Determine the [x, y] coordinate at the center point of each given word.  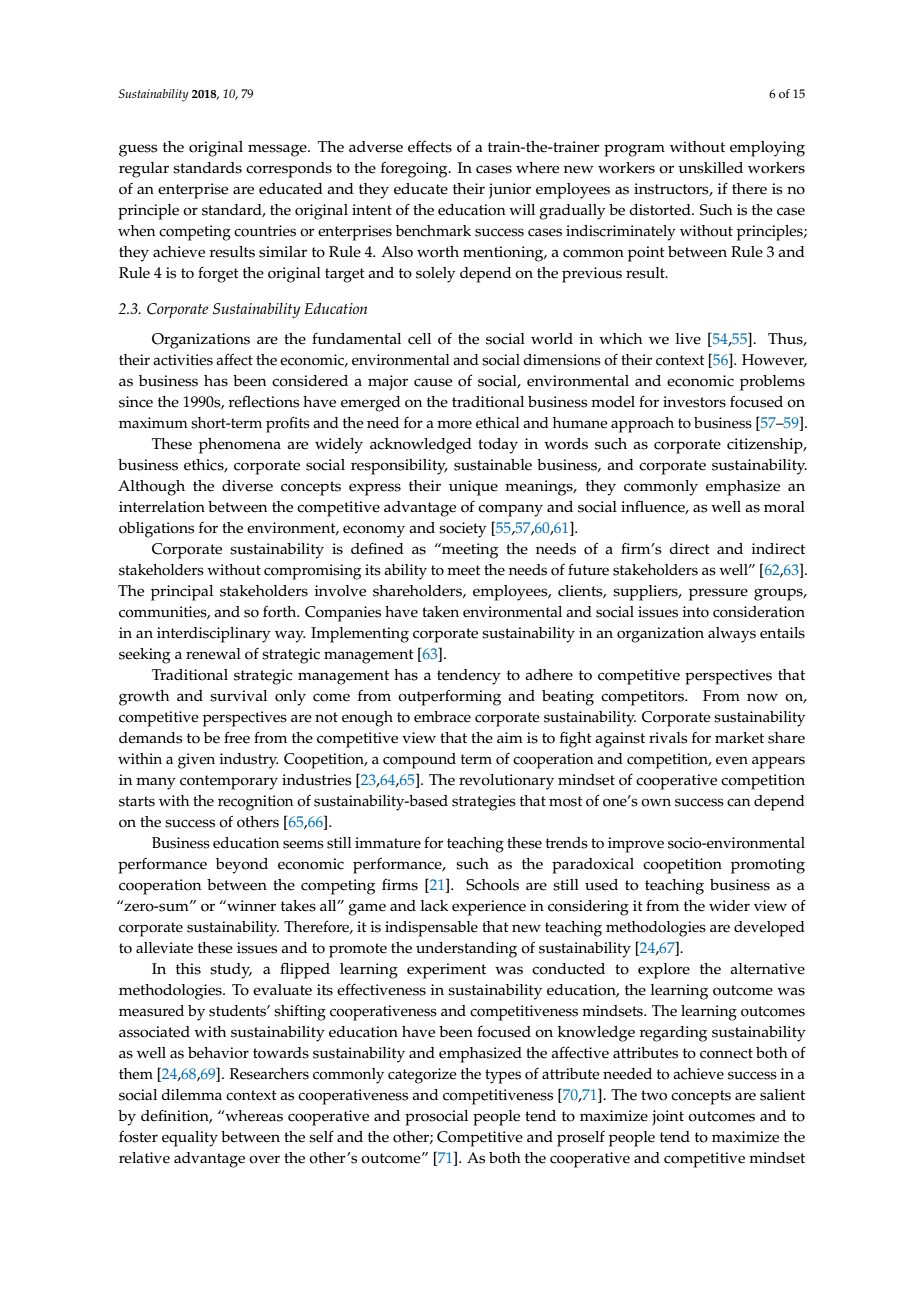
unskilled [710, 168]
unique [473, 488]
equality [190, 1139]
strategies [484, 803]
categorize [422, 1076]
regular [144, 170]
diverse [247, 486]
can [738, 802]
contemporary [229, 782]
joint [668, 1118]
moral [784, 507]
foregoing [415, 170]
